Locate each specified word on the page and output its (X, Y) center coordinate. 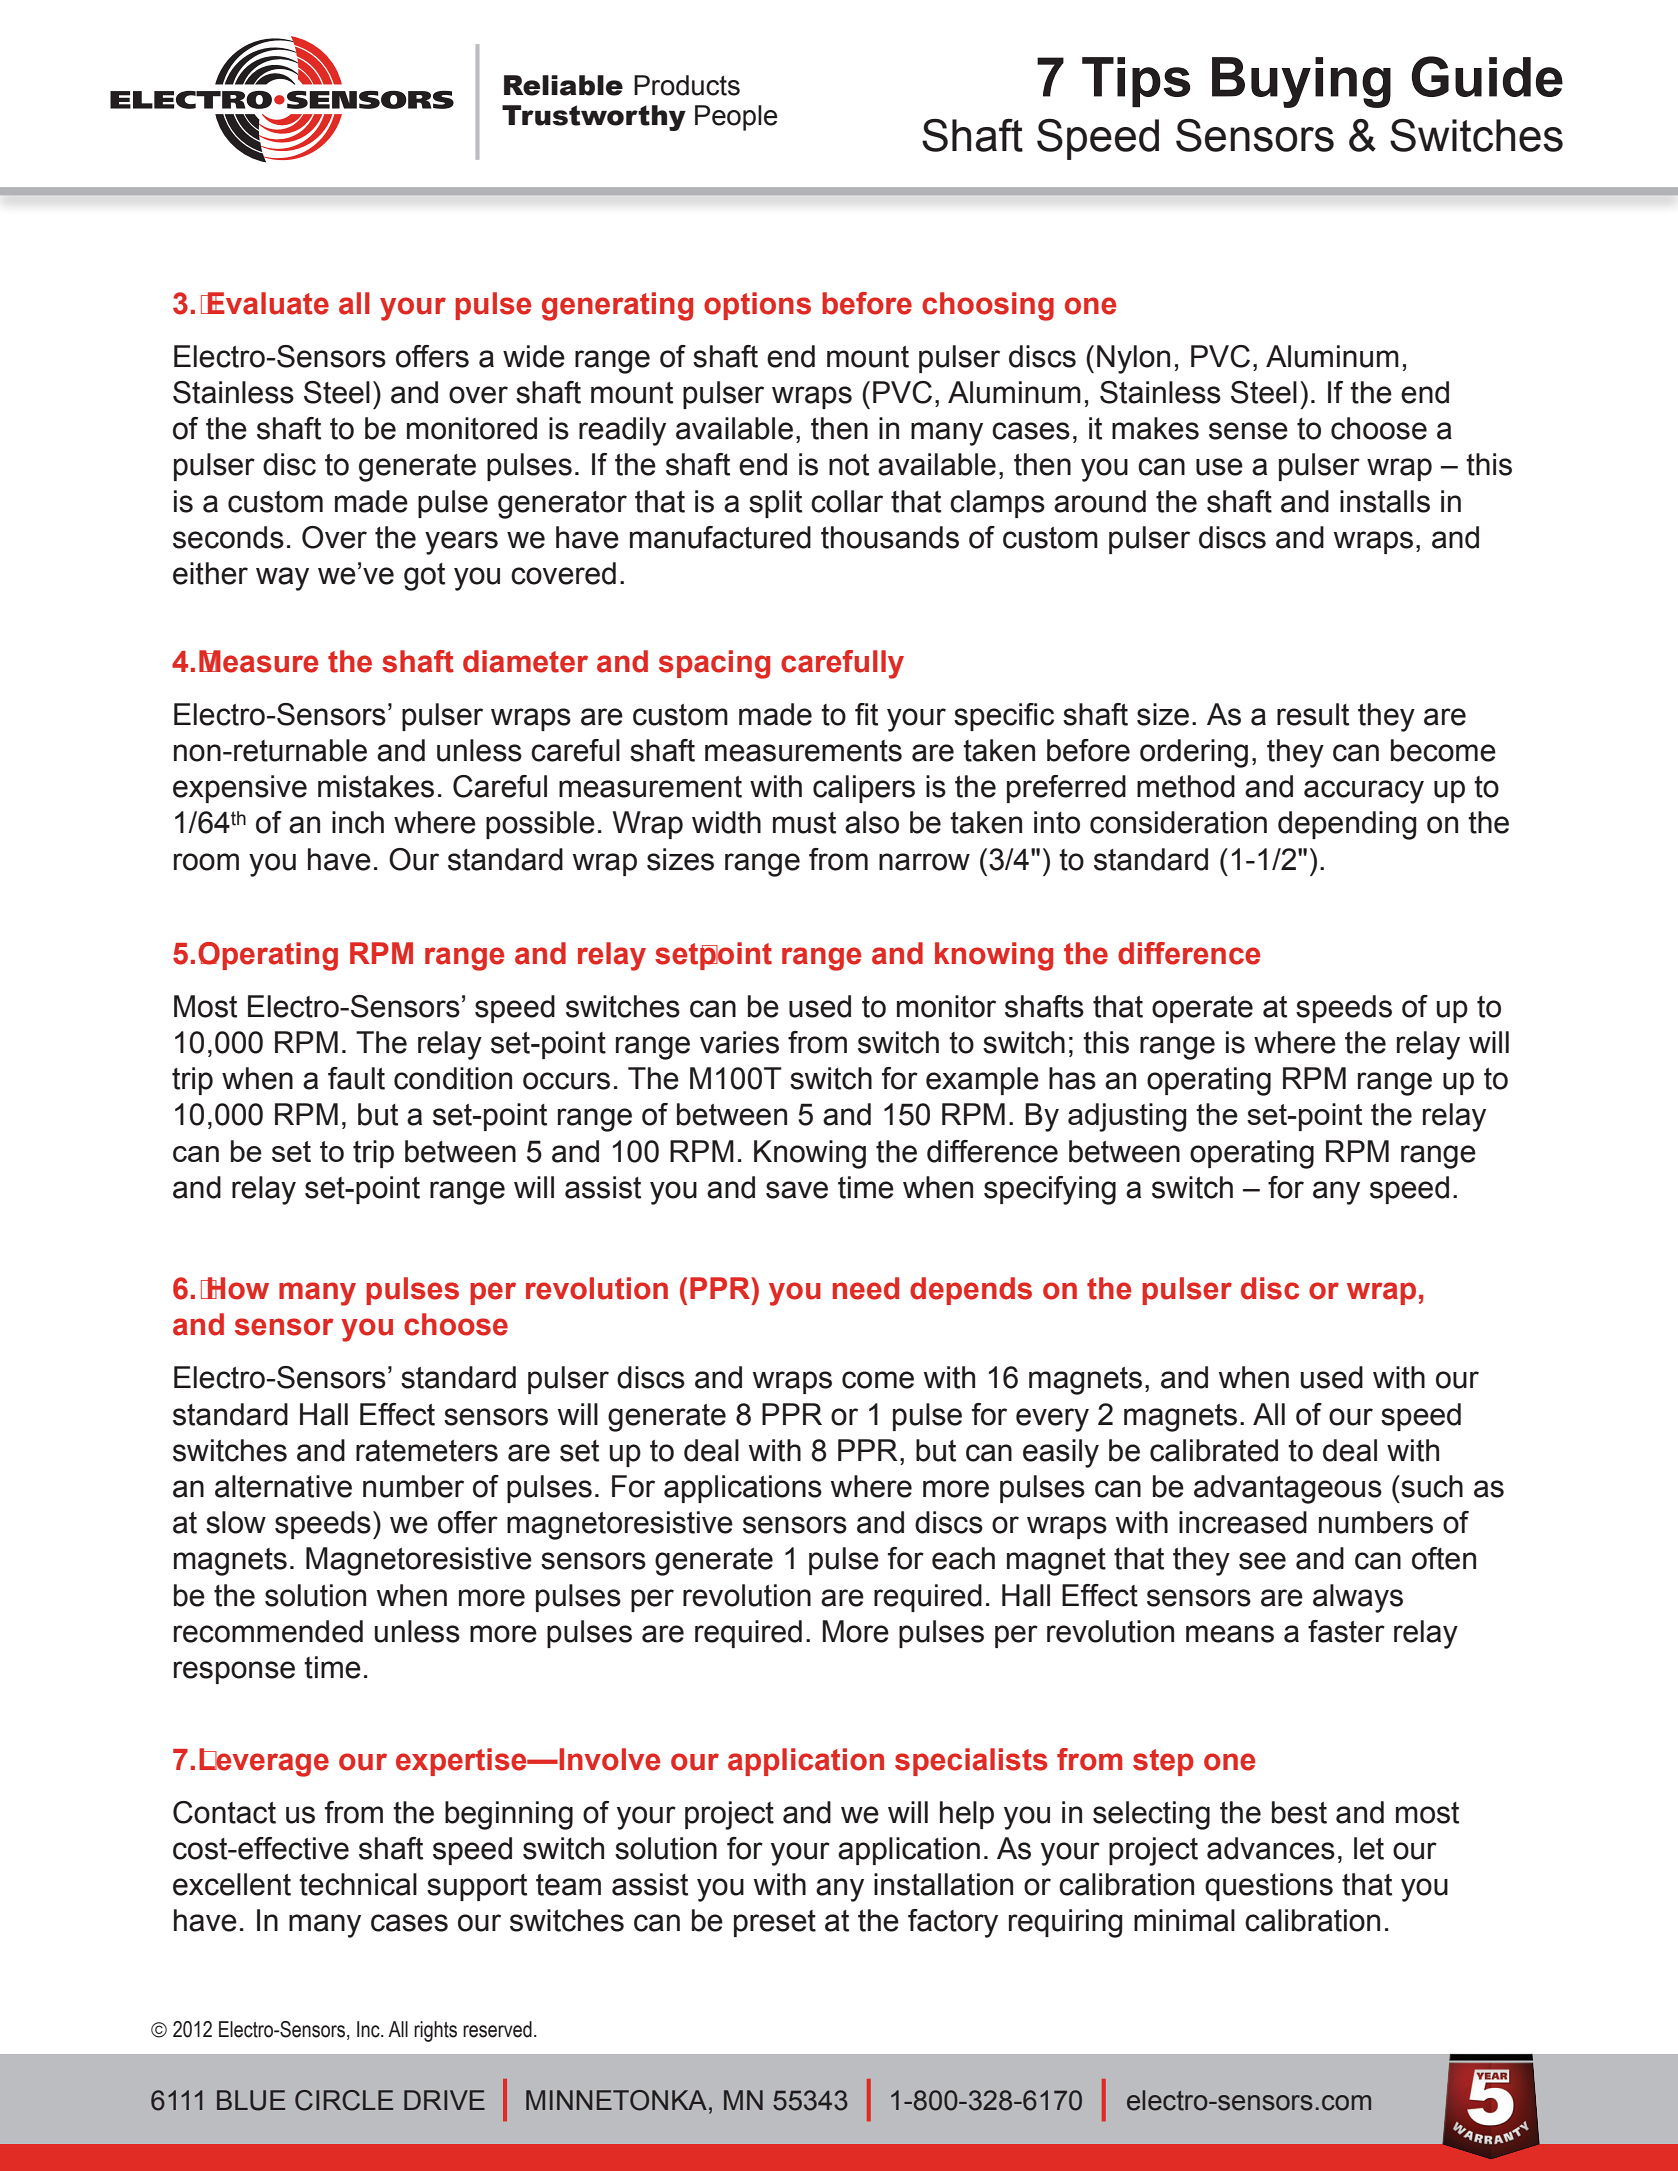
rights (435, 2031)
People (736, 118)
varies (739, 1042)
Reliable (563, 85)
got (424, 577)
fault (356, 1078)
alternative (283, 1486)
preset (775, 1923)
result (1313, 714)
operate (1202, 1009)
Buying (1301, 82)
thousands (890, 537)
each (963, 1558)
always (1358, 1598)
